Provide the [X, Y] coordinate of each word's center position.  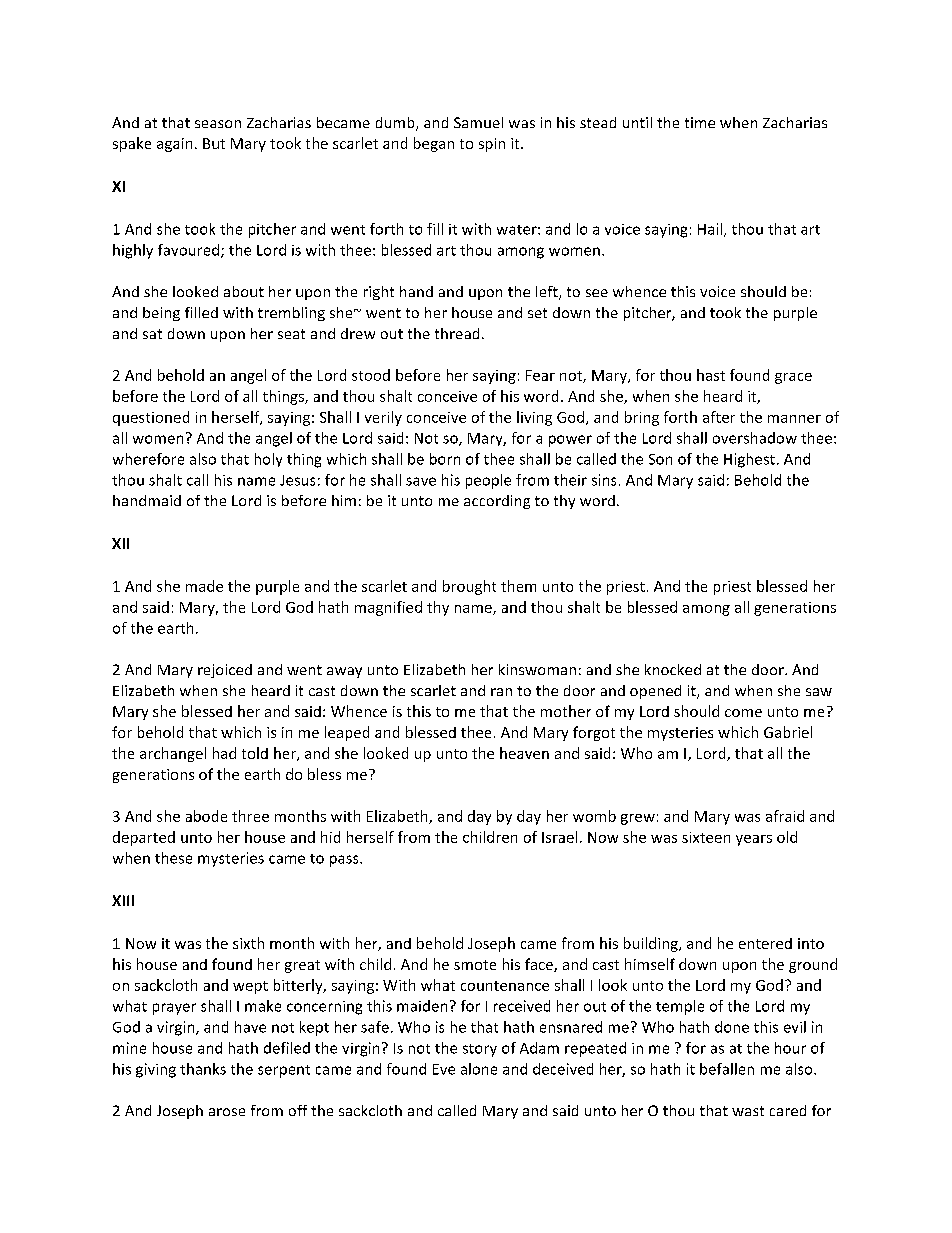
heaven [524, 753]
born [445, 459]
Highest [749, 460]
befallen [727, 1069]
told [255, 753]
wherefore [148, 459]
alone [479, 1069]
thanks [203, 1069]
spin [492, 145]
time [700, 122]
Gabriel [788, 732]
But [214, 143]
